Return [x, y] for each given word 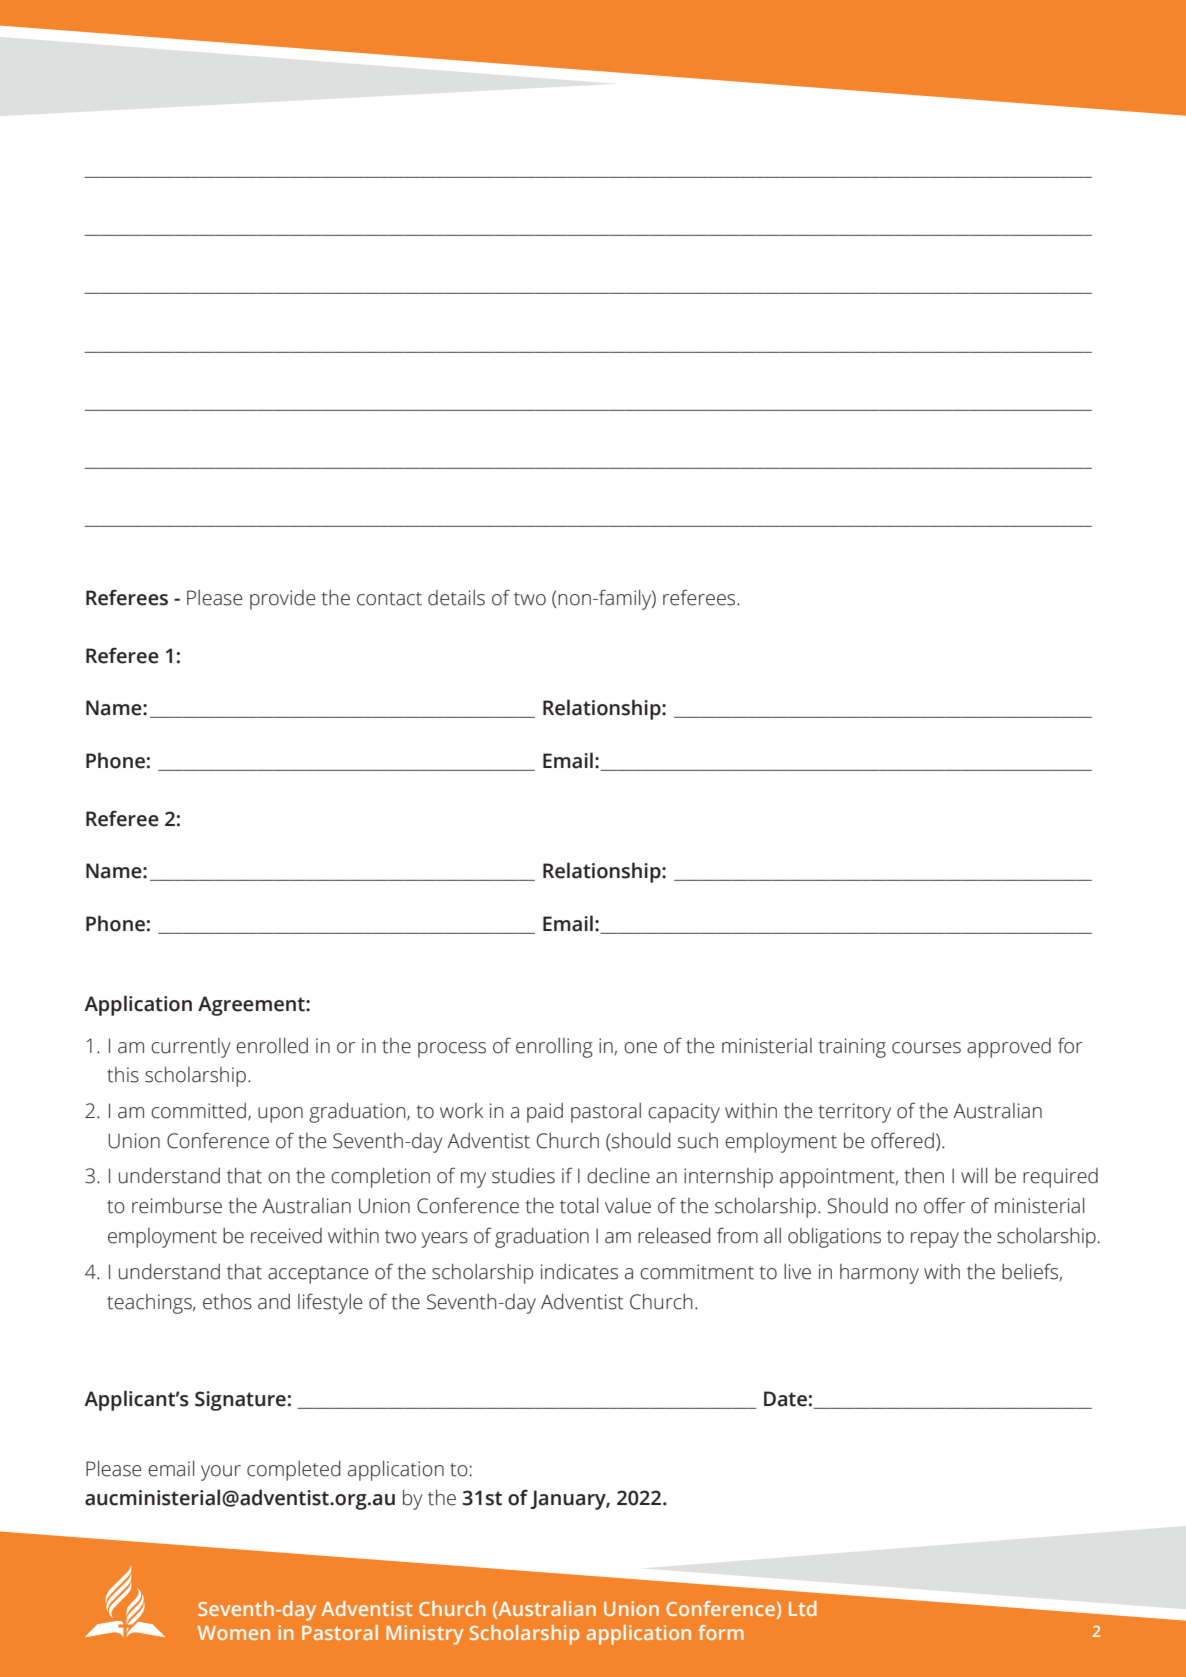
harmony [879, 1274]
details [456, 598]
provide [283, 600]
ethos [227, 1302]
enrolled [272, 1046]
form [721, 1632]
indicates [579, 1272]
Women [234, 1633]
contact [389, 599]
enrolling [554, 1048]
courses [926, 1048]
